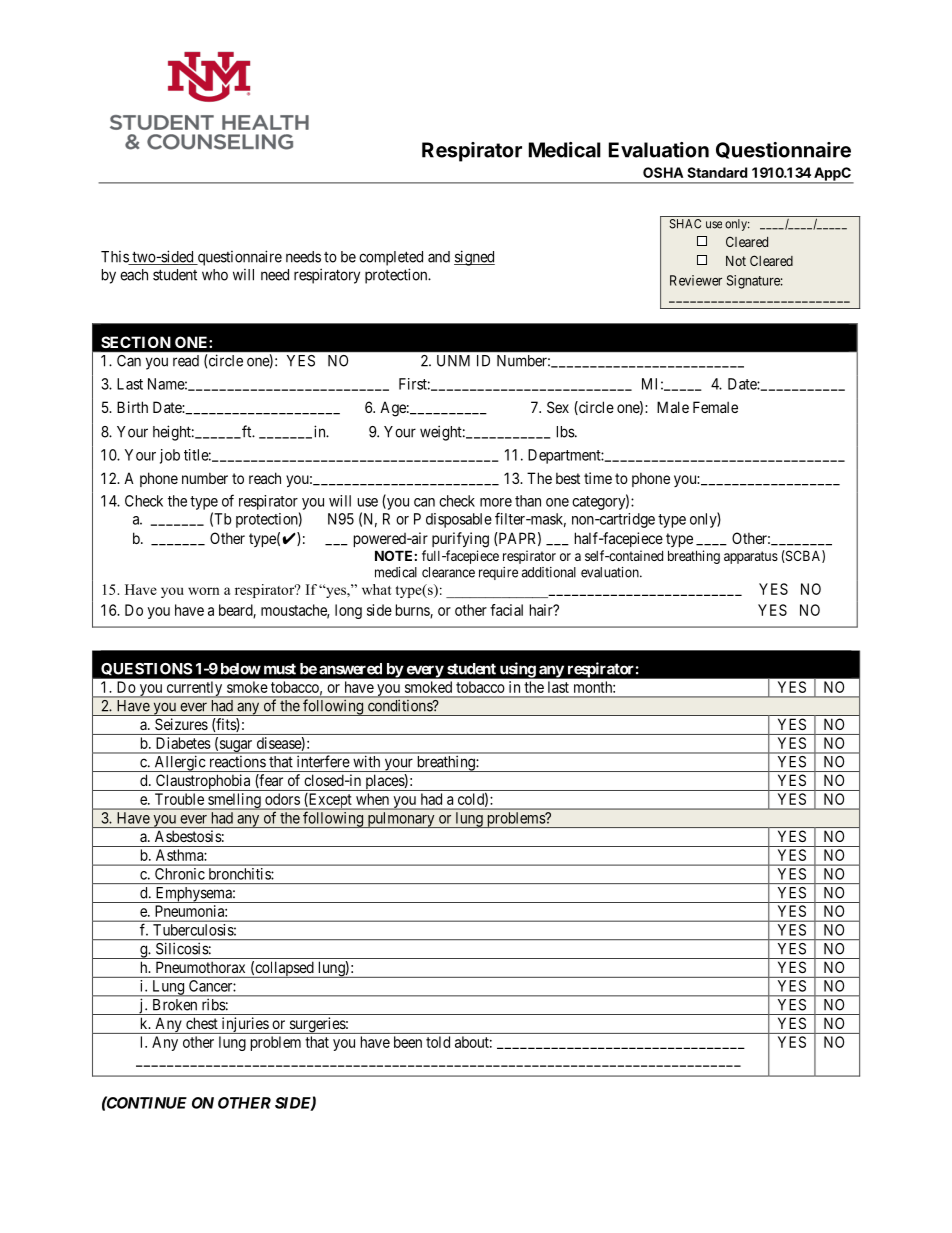 This screenshot has height=1233, width=952. What do you see at coordinates (598, 478) in the screenshot?
I see `time` at bounding box center [598, 478].
